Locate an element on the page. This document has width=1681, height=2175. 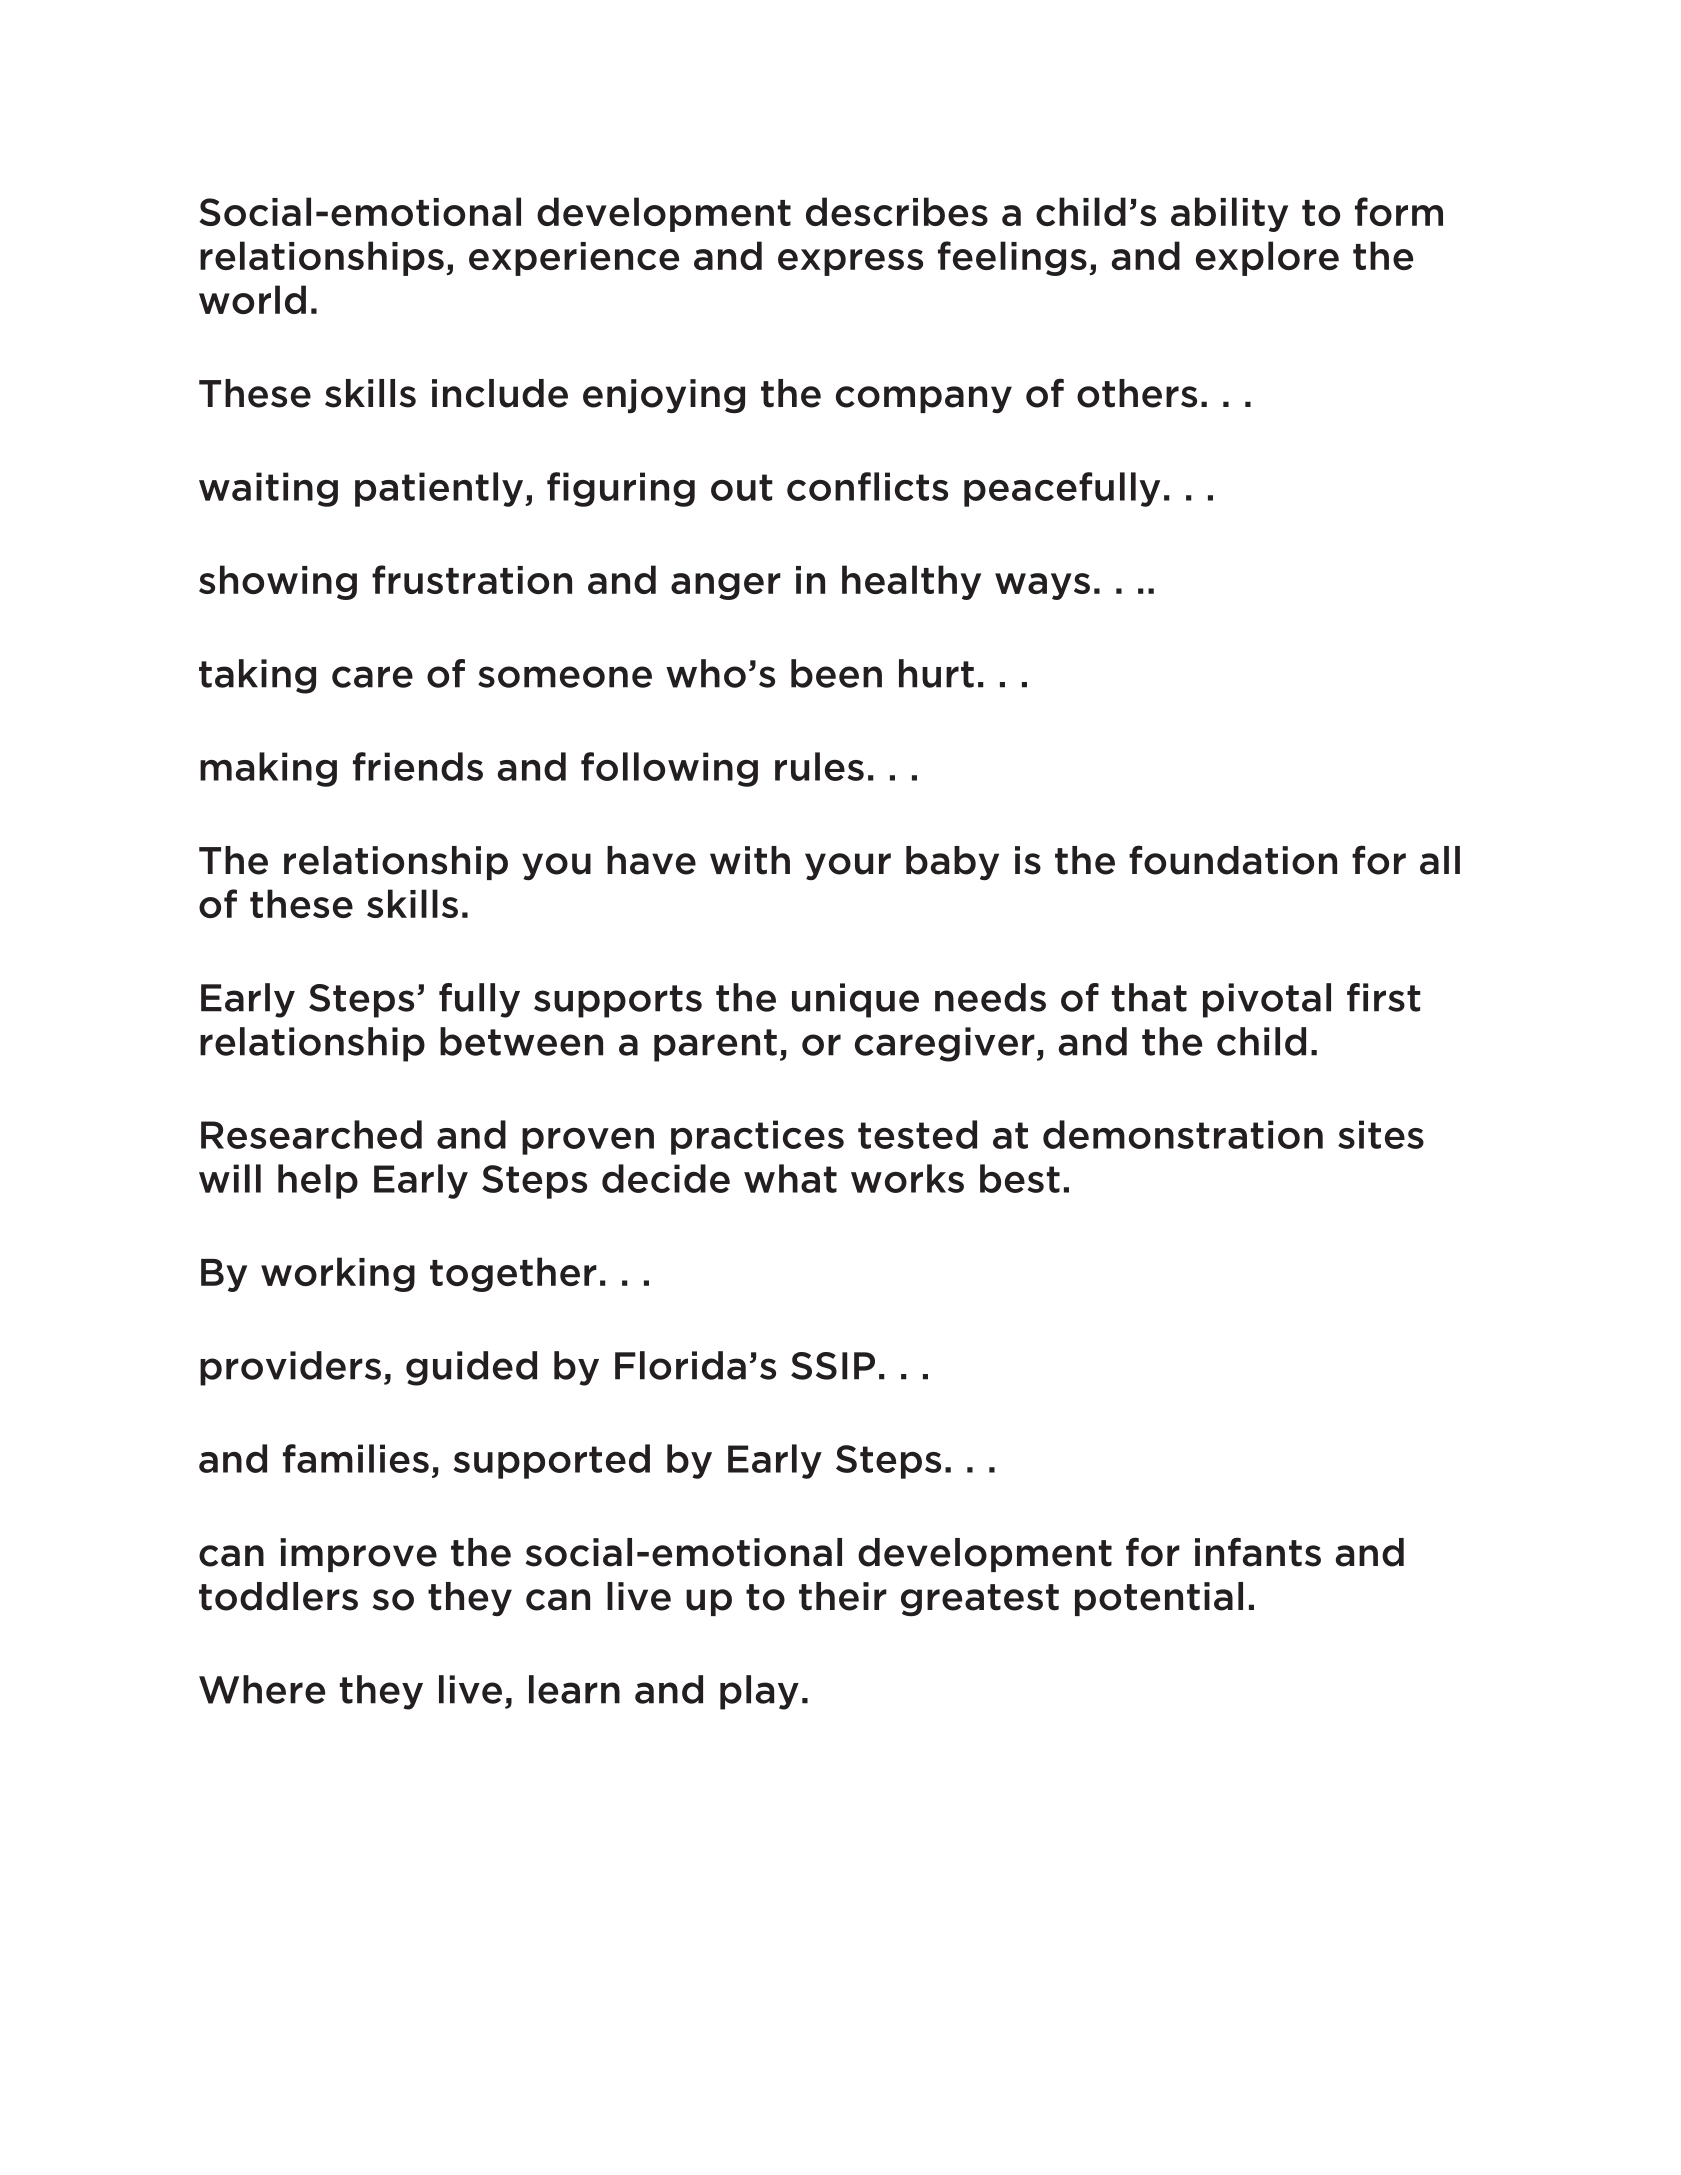
explore is located at coordinates (1267, 258).
